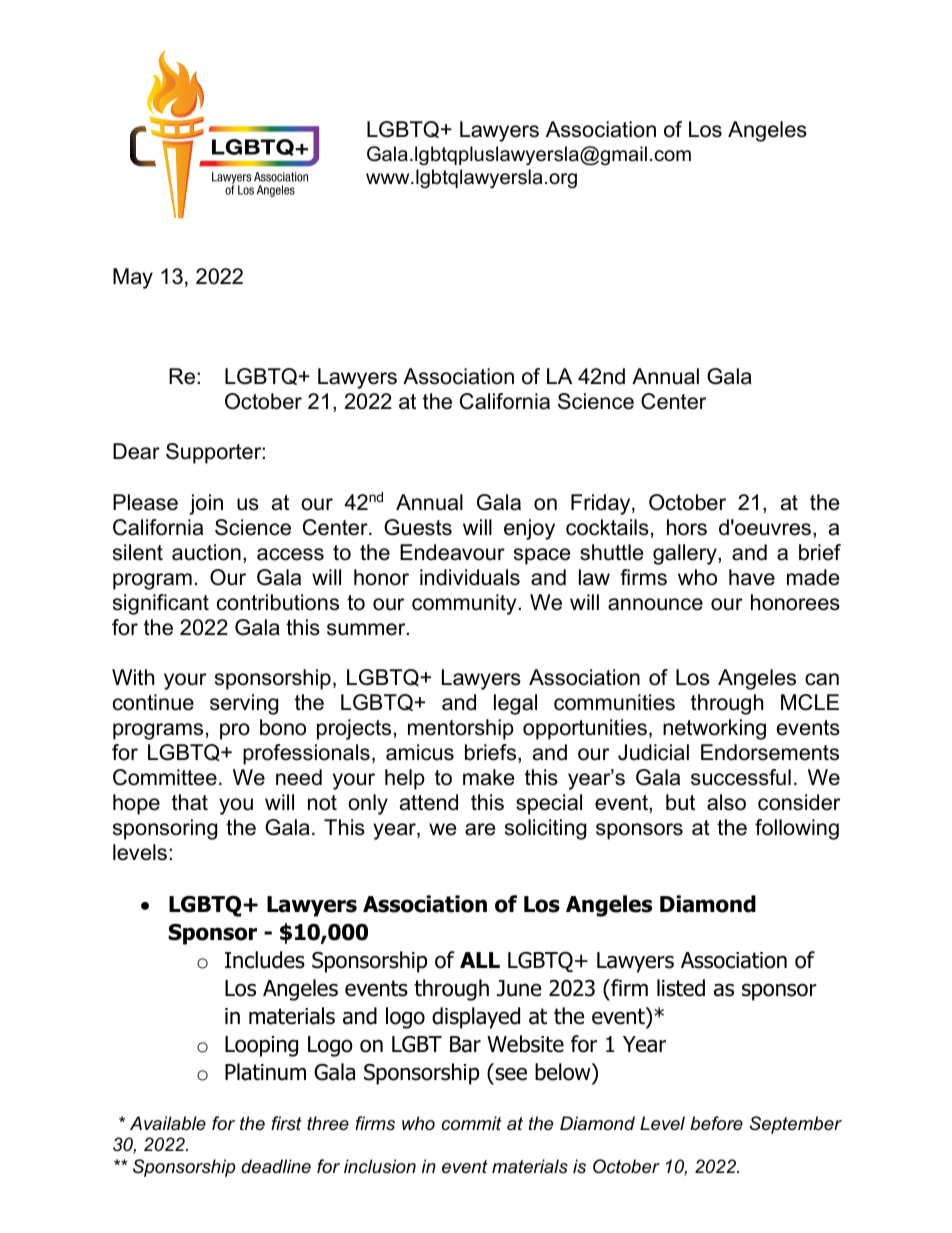 The width and height of the image is (952, 1233). Describe the element at coordinates (686, 554) in the image. I see `gallery` at that location.
